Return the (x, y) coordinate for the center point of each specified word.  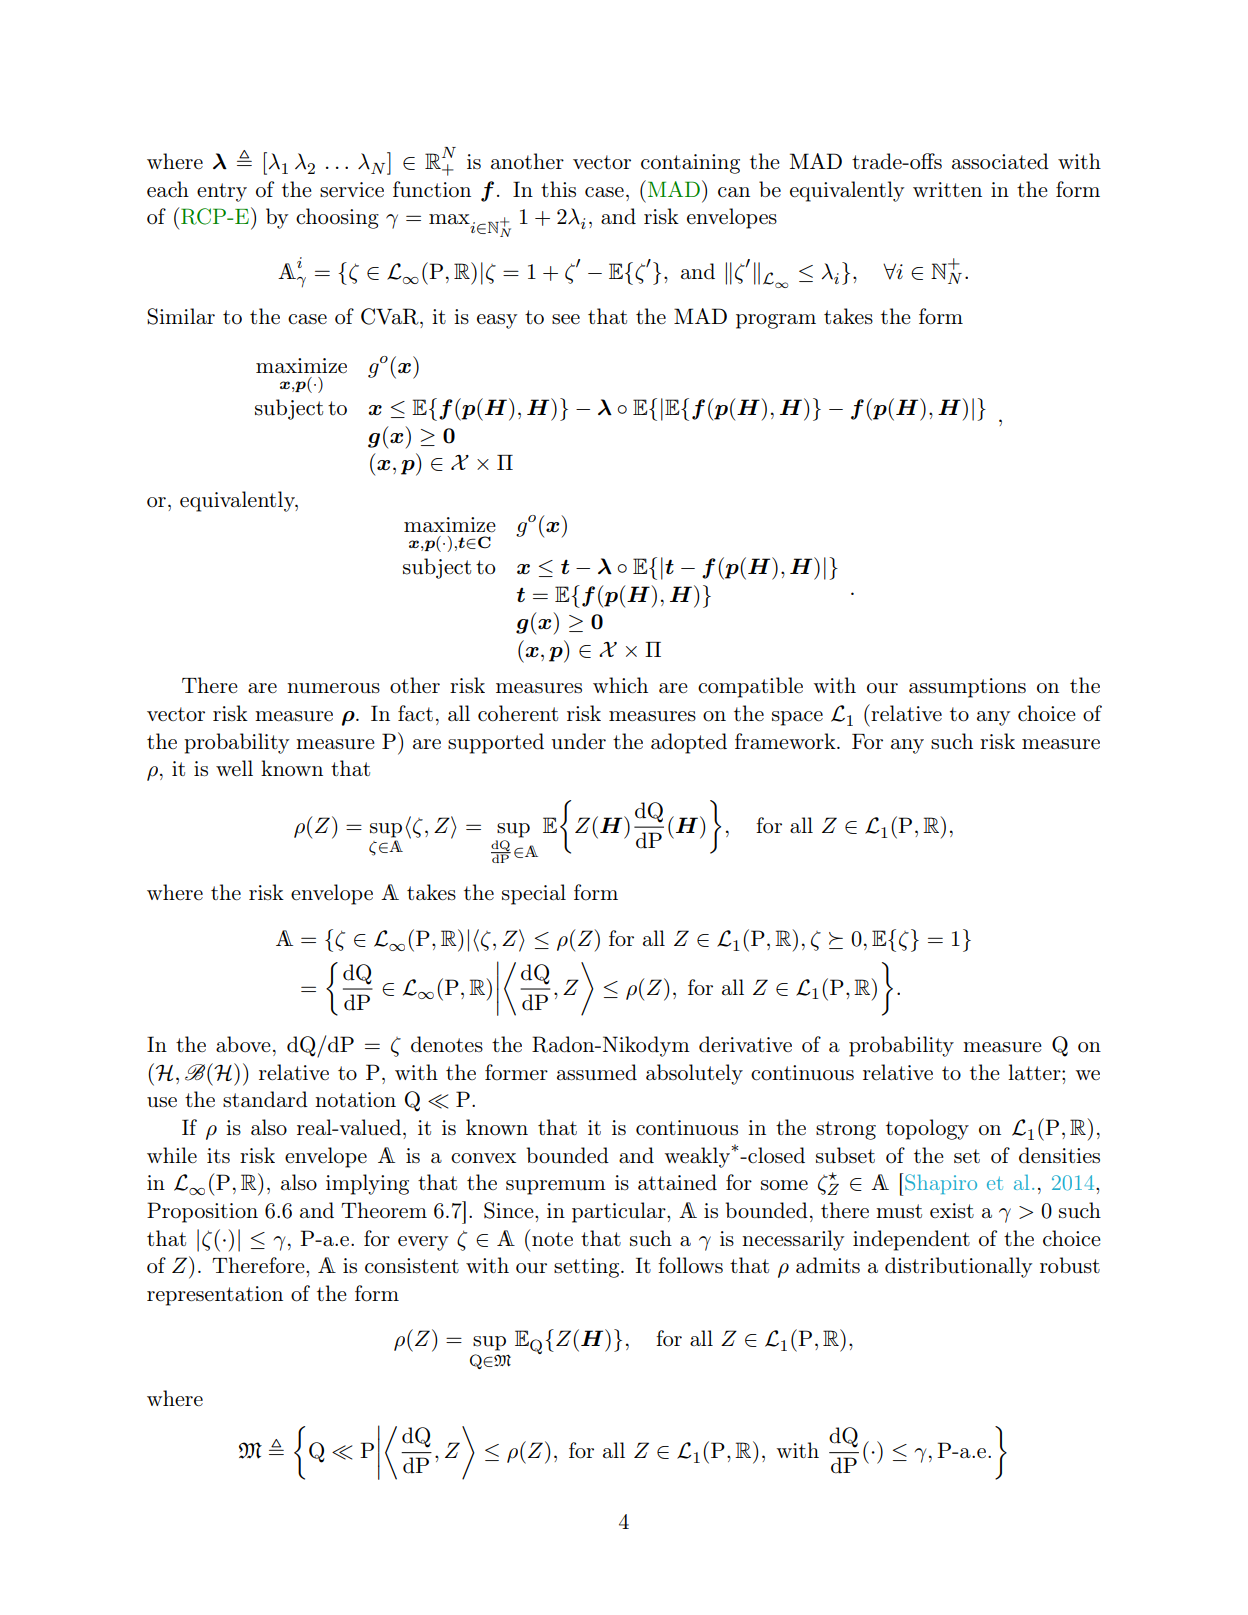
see (566, 319)
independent (911, 1240)
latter (1035, 1072)
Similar (181, 316)
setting (588, 1268)
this (558, 189)
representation (215, 1296)
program (776, 321)
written (947, 189)
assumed (597, 1072)
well (234, 768)
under (578, 741)
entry (222, 192)
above (243, 1044)
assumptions (967, 688)
